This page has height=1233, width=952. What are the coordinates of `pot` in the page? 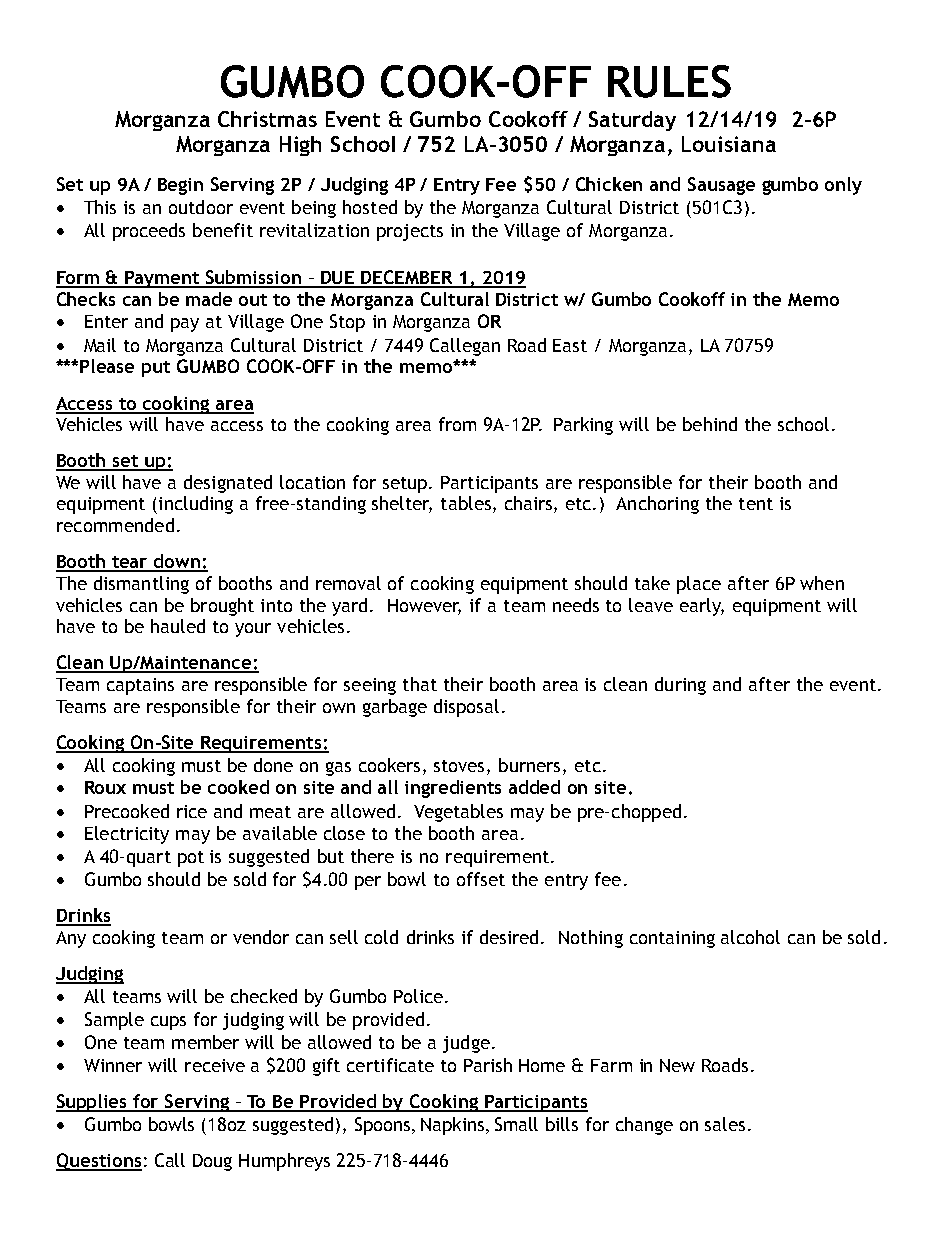 It's located at (191, 859).
